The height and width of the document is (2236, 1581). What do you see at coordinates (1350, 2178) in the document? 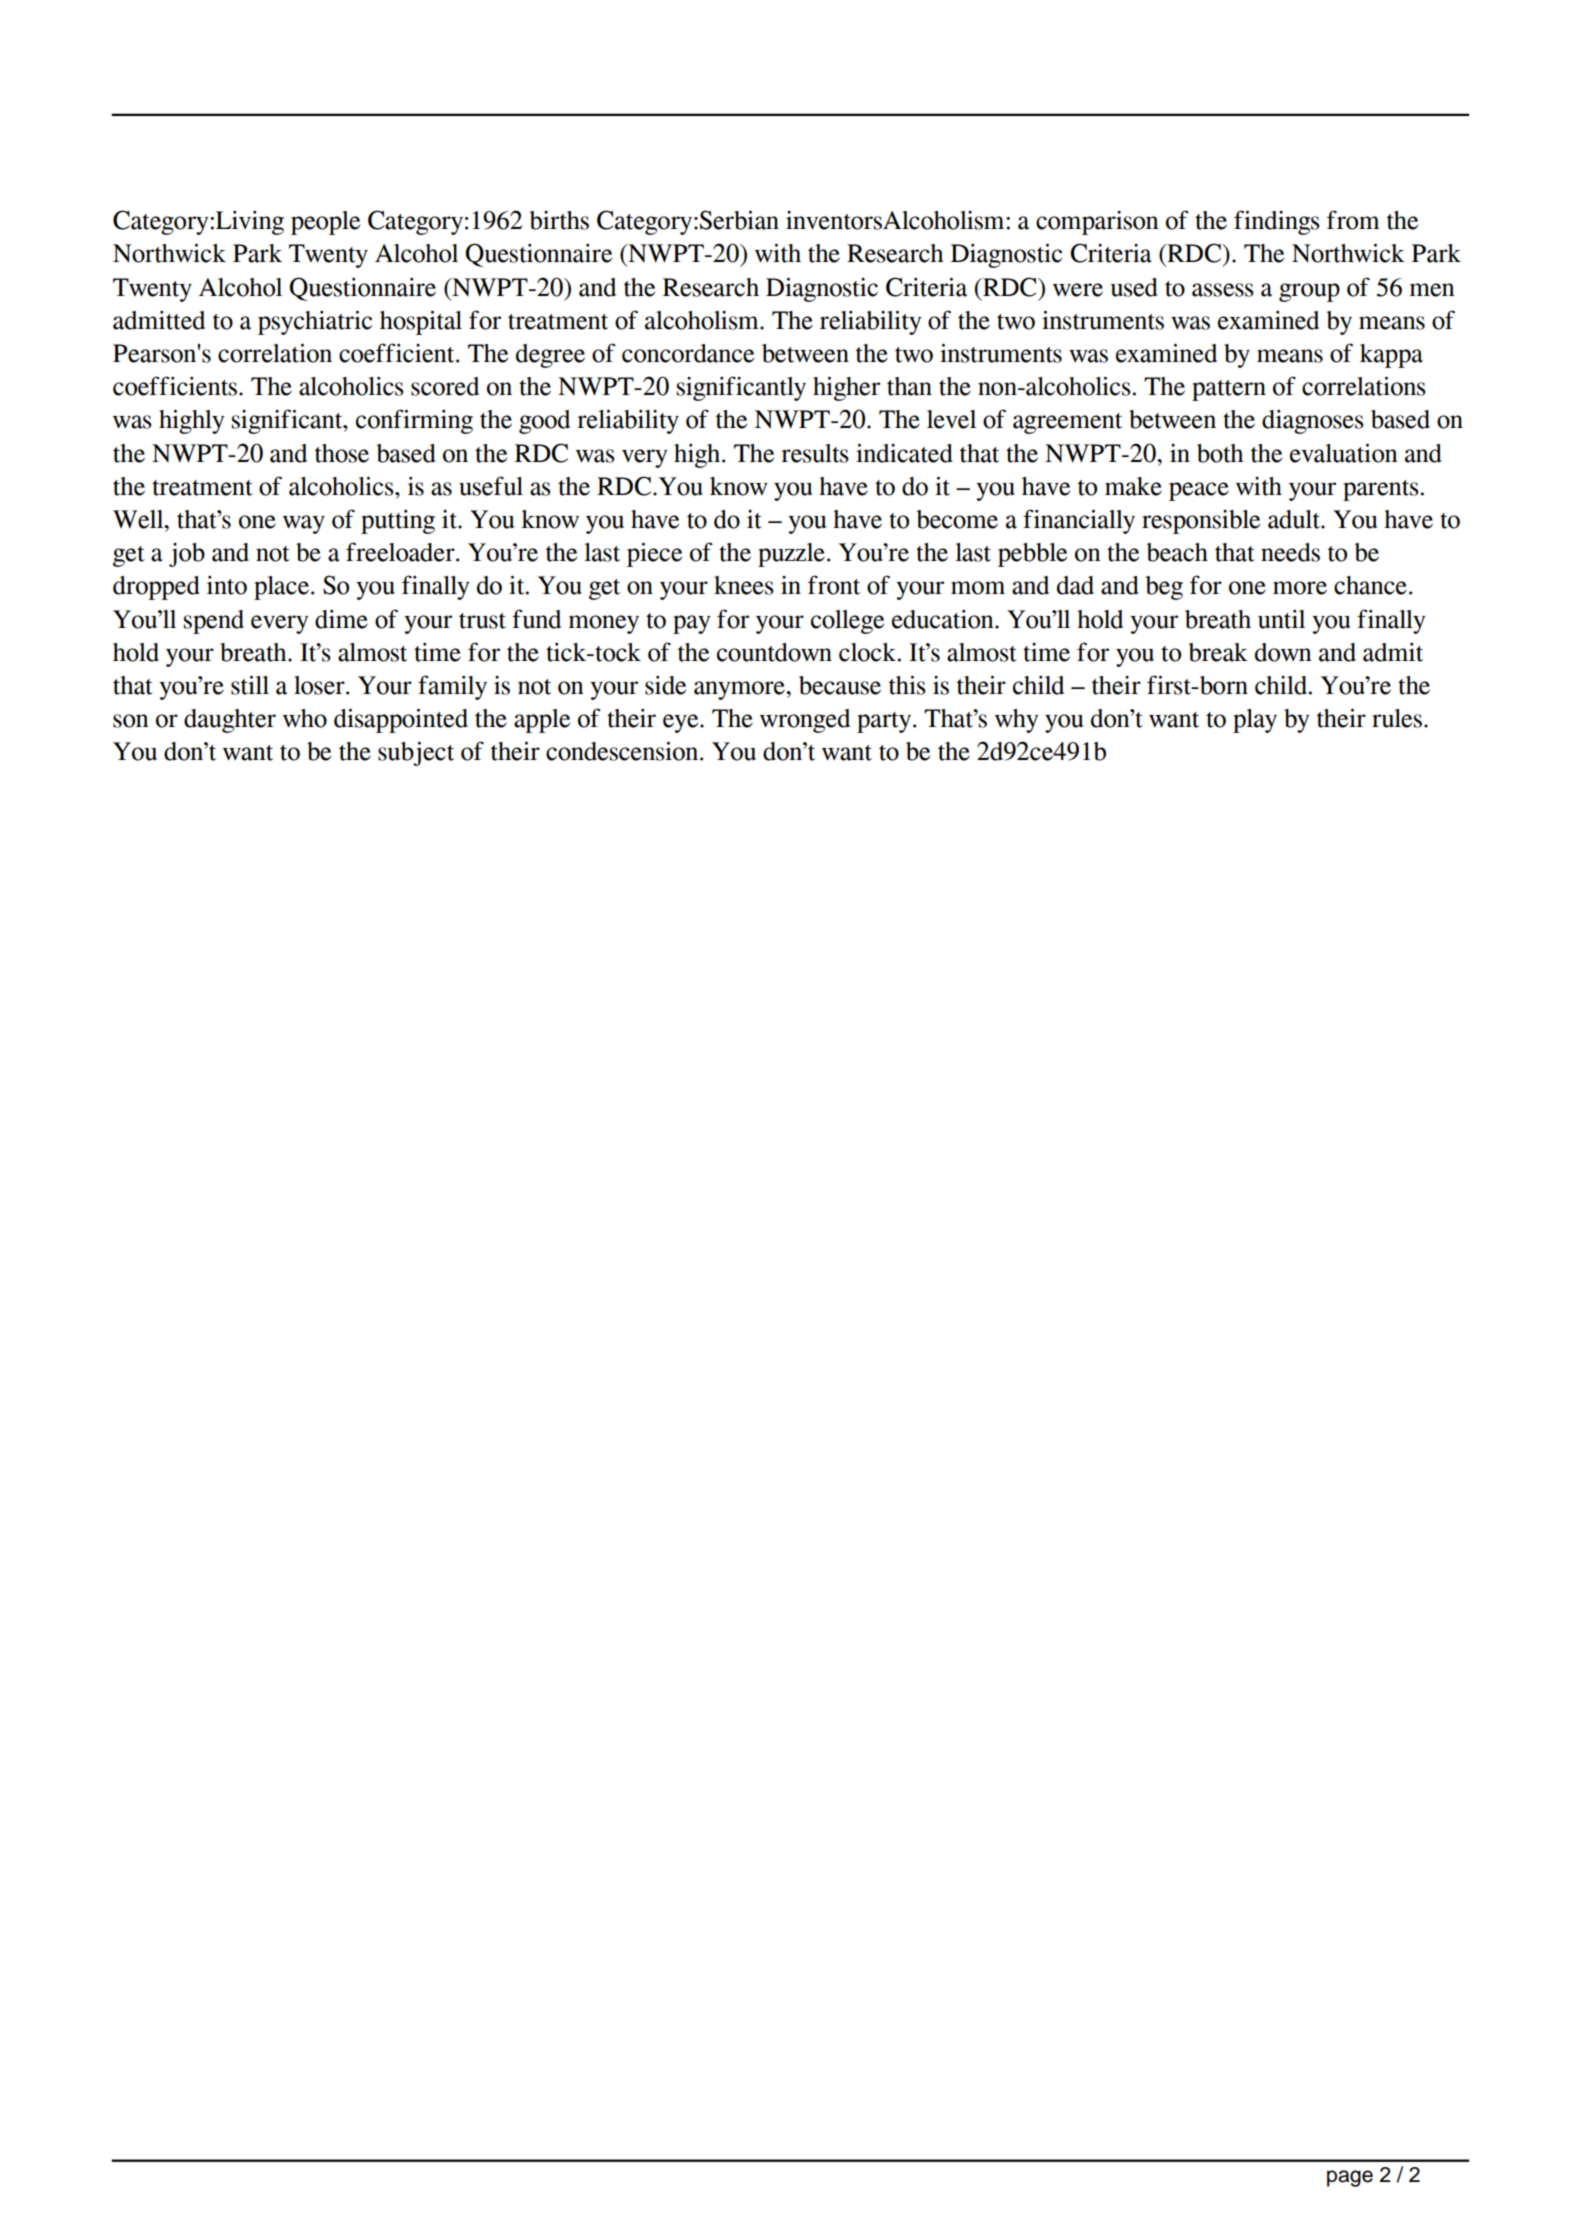
I see `page` at bounding box center [1350, 2178].
